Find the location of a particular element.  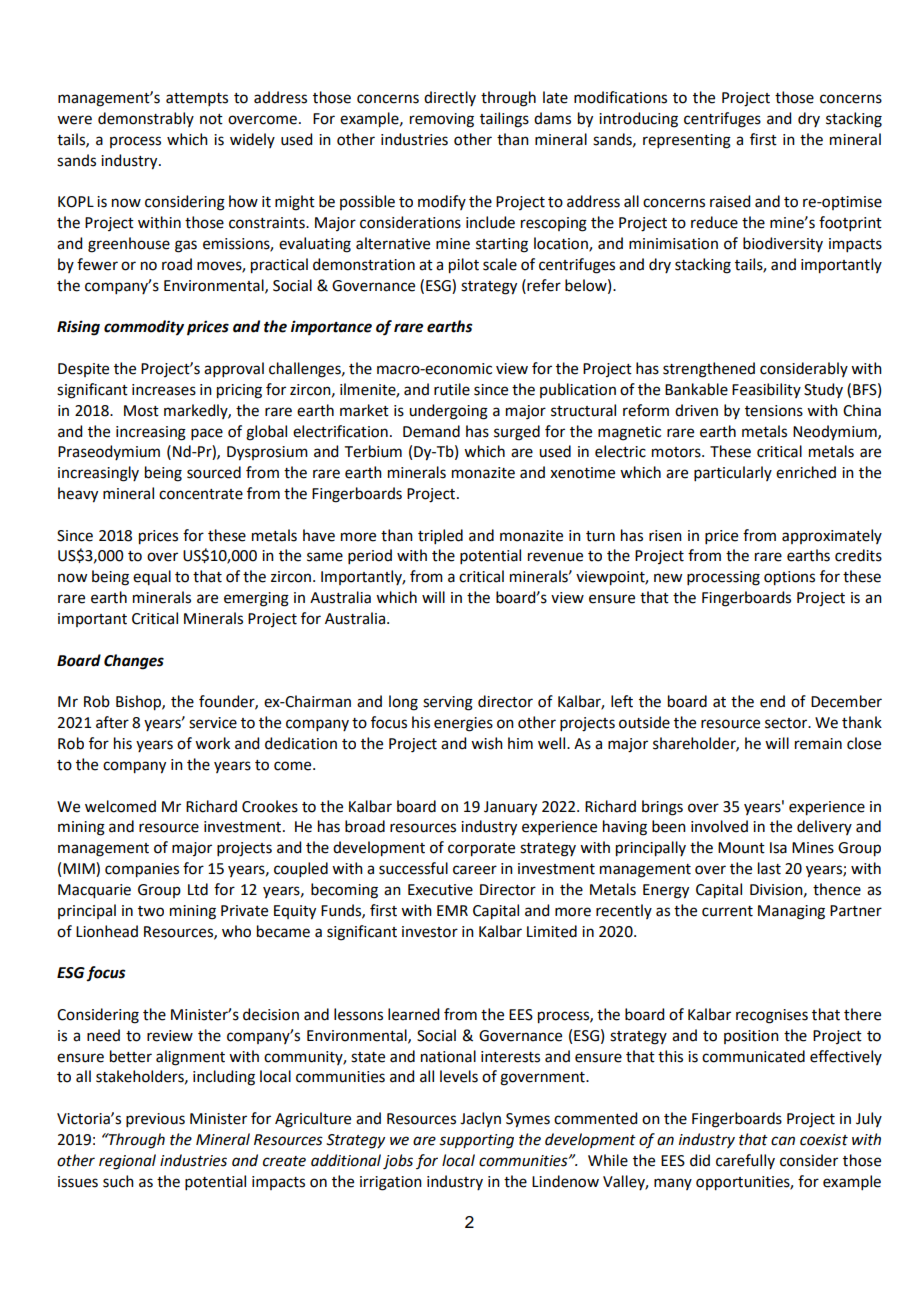

carefully is located at coordinates (745, 1161).
